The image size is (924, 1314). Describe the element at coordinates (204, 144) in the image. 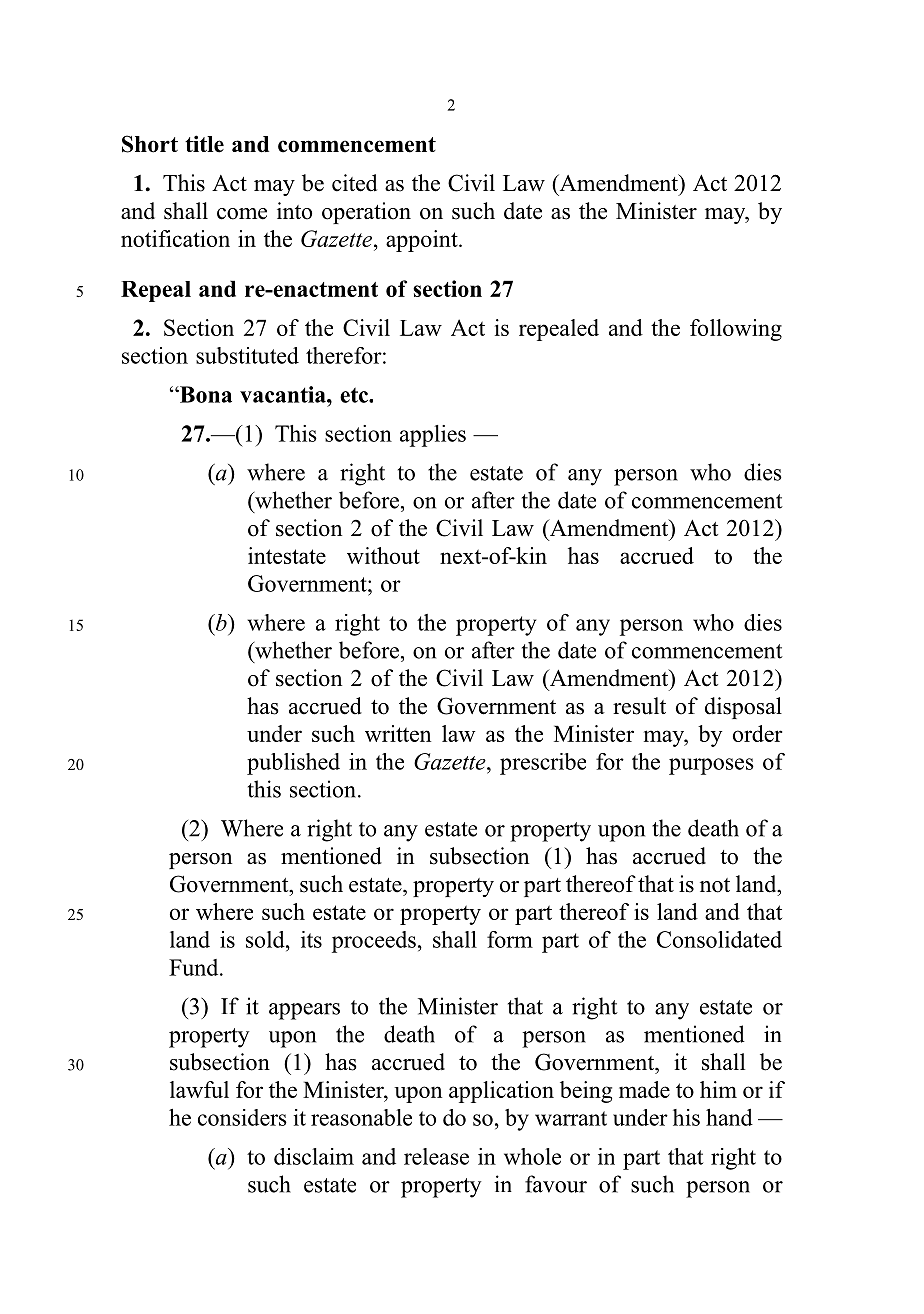

I see `title` at that location.
